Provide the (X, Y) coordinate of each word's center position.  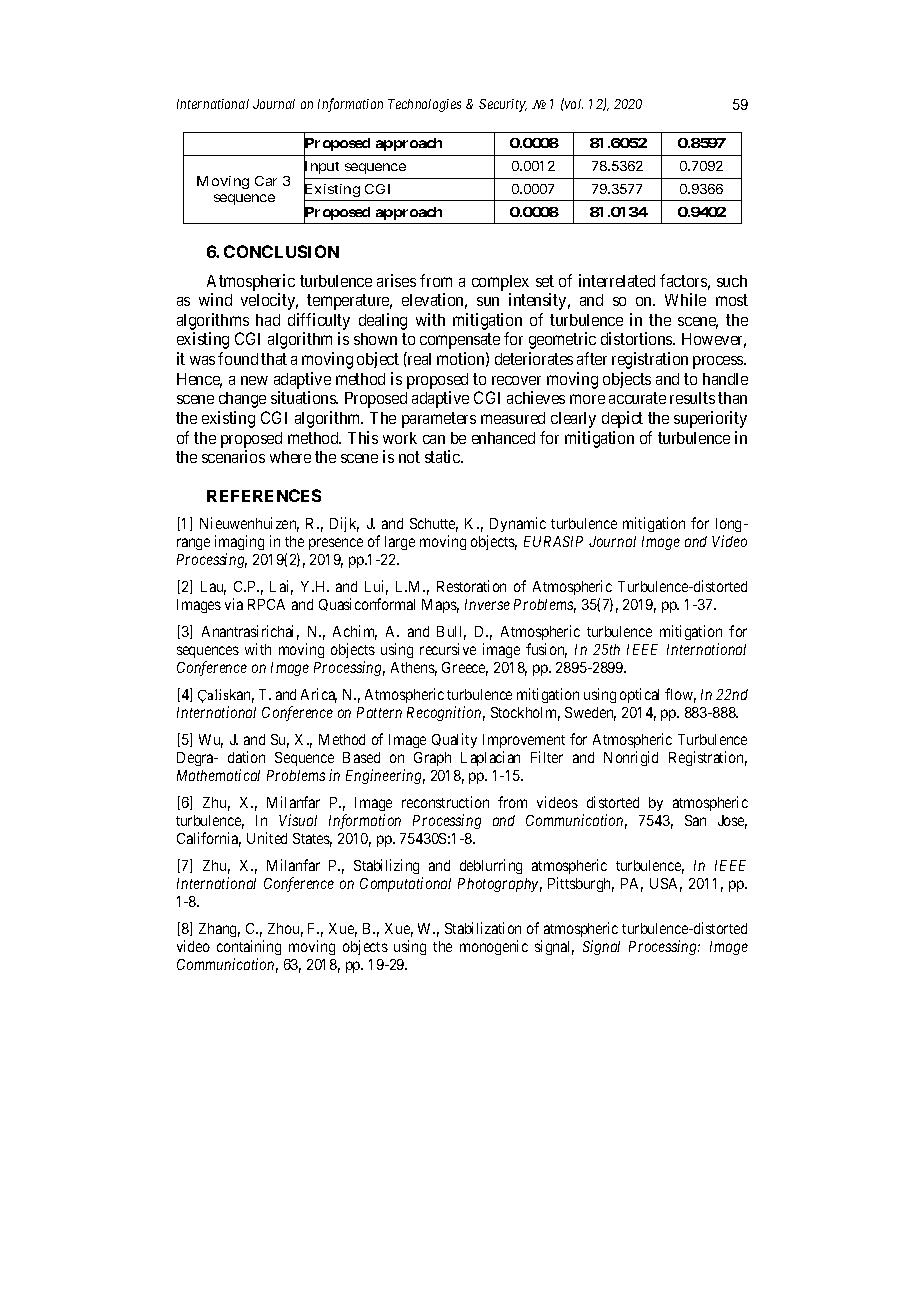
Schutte (434, 525)
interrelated (617, 280)
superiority (710, 419)
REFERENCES (264, 495)
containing (249, 947)
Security (503, 105)
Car (266, 181)
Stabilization (483, 928)
